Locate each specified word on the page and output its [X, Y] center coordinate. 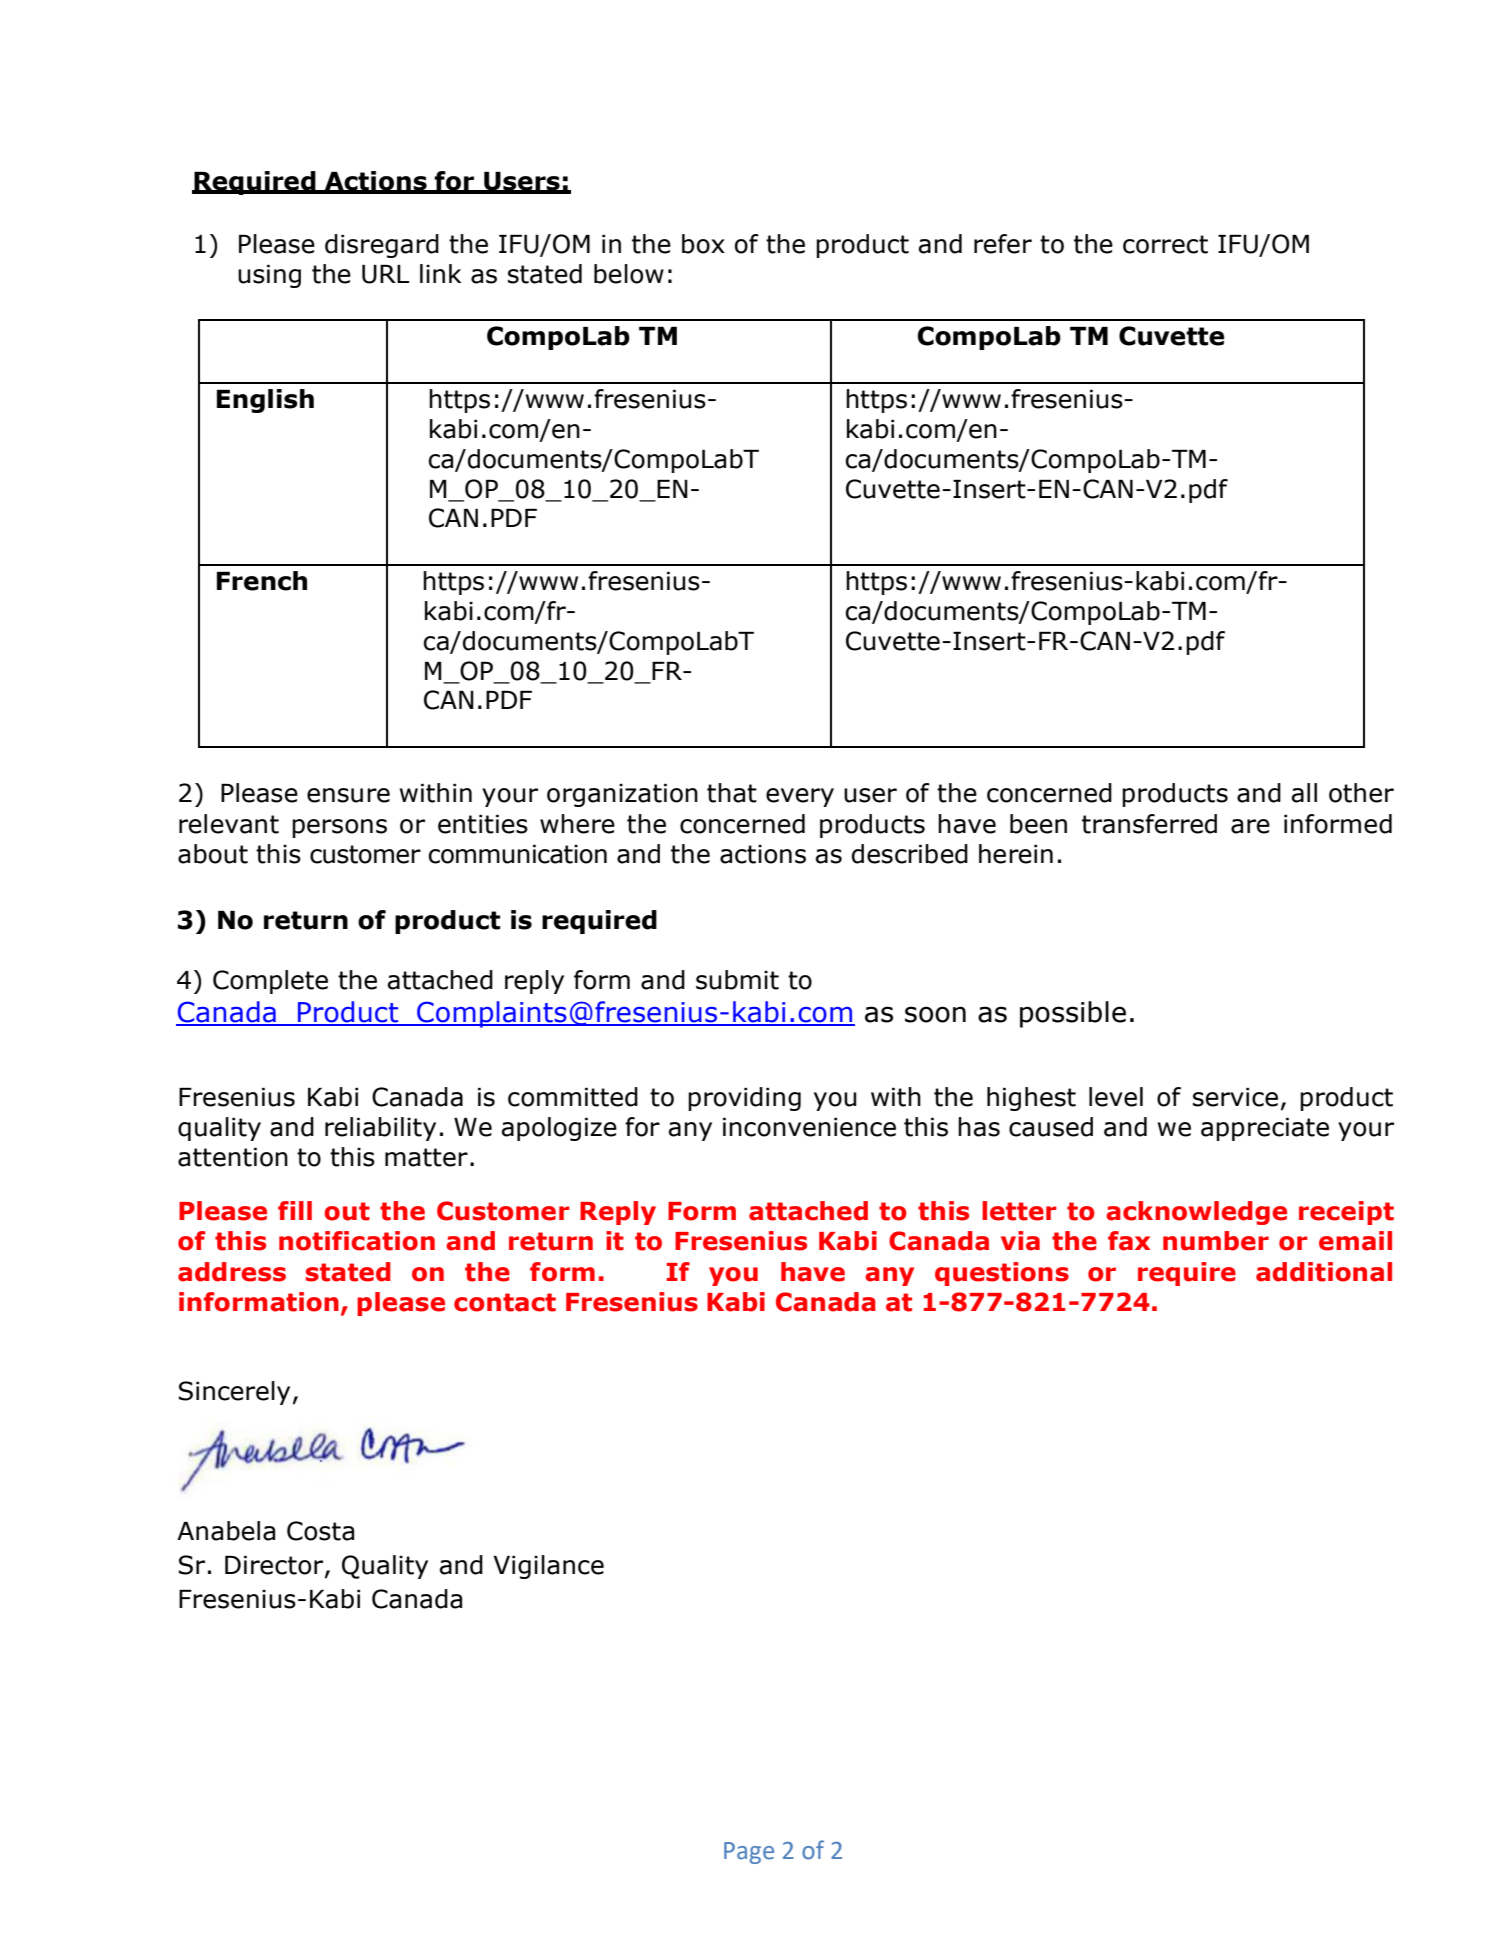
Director [275, 1566]
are [1250, 826]
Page [749, 1853]
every [800, 797]
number [1216, 1241]
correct [1165, 244]
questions [1002, 1274]
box [703, 244]
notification [357, 1241]
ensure [348, 795]
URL [386, 274]
